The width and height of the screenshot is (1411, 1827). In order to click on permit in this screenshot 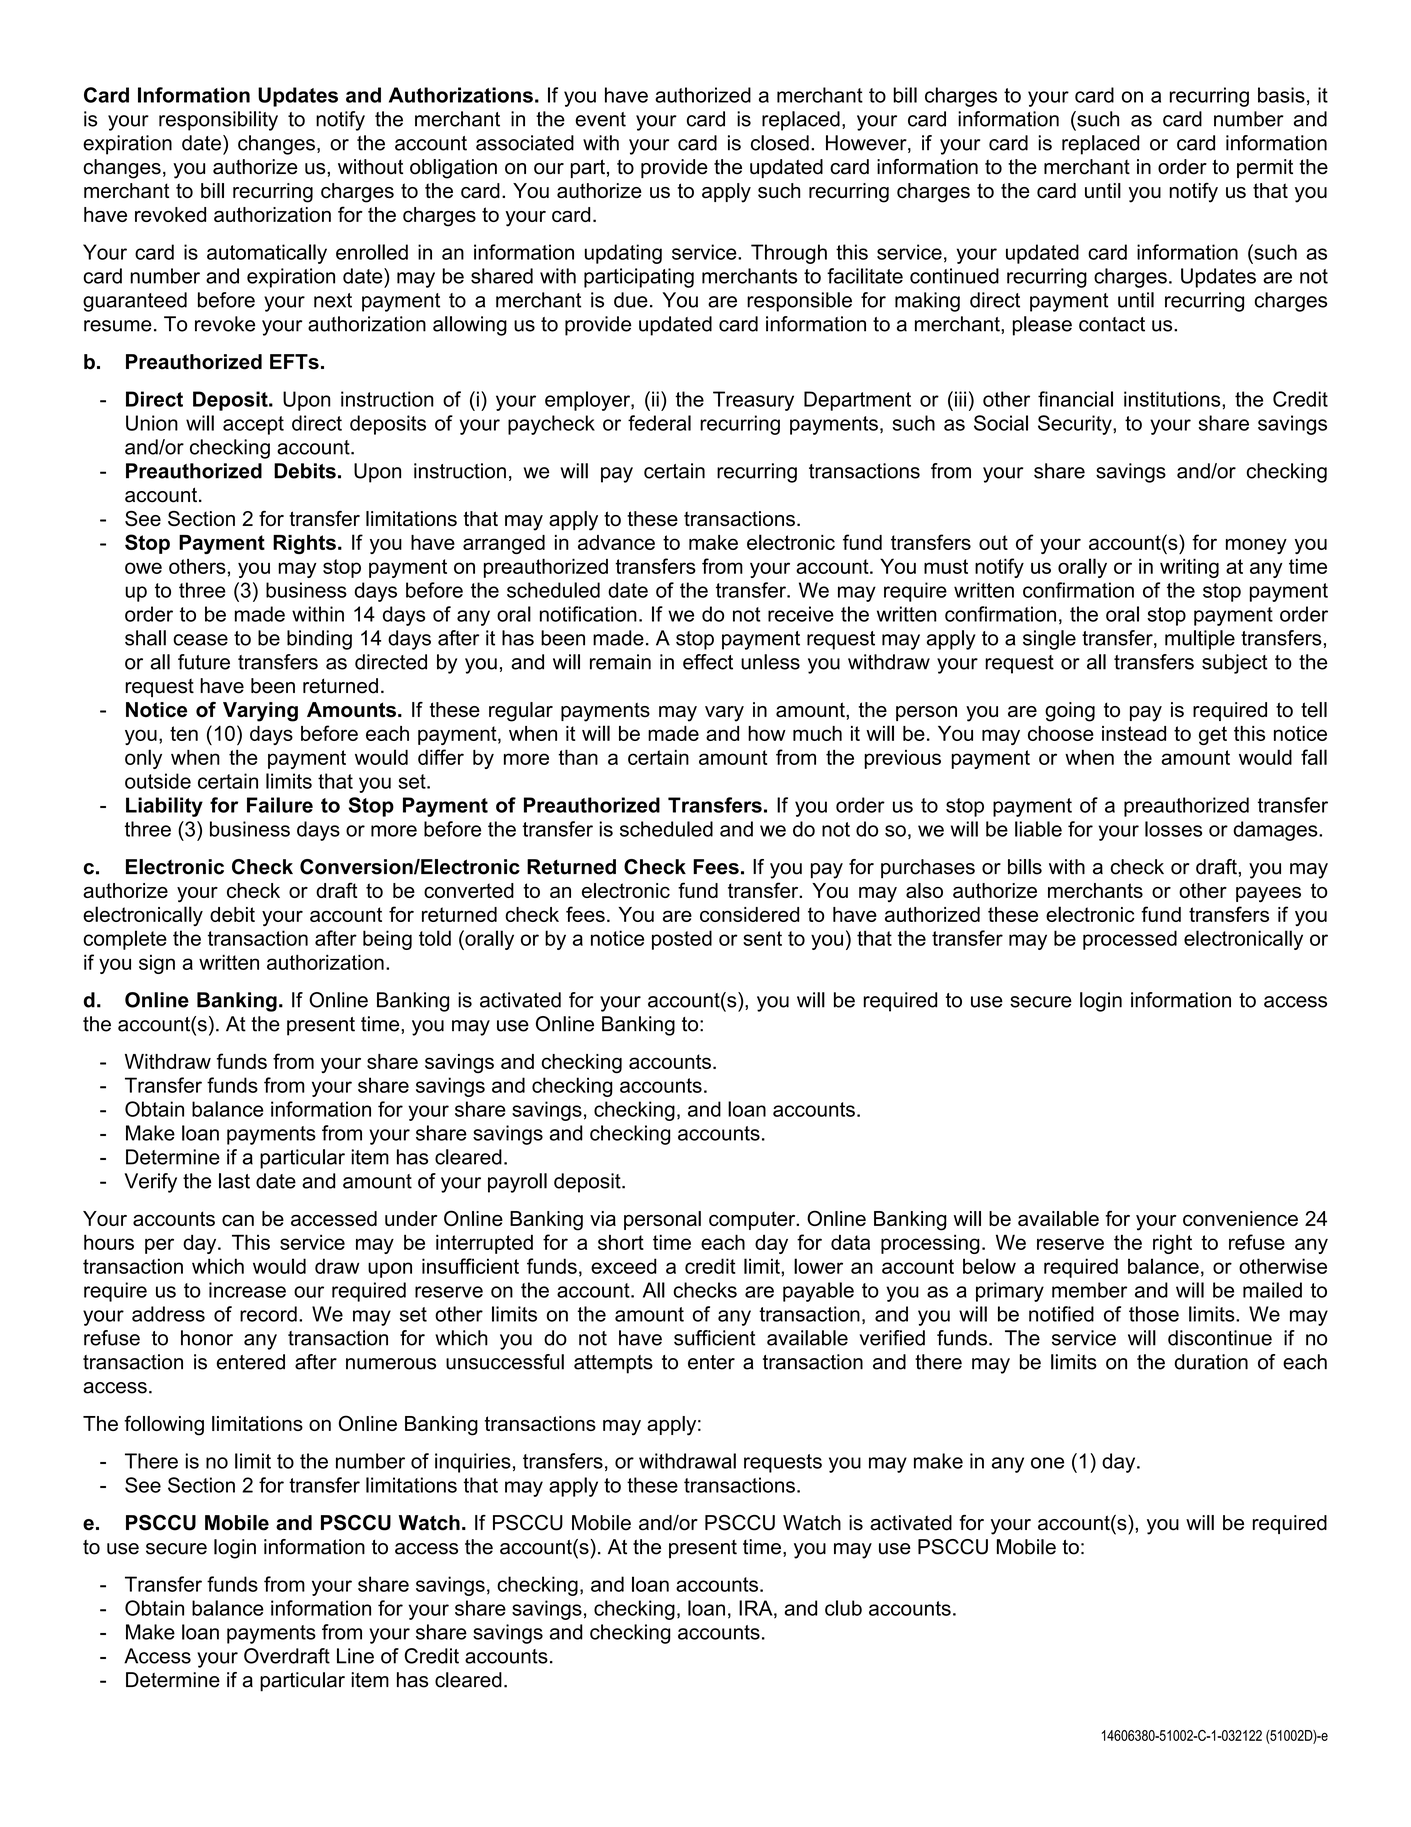, I will do `click(1265, 168)`.
